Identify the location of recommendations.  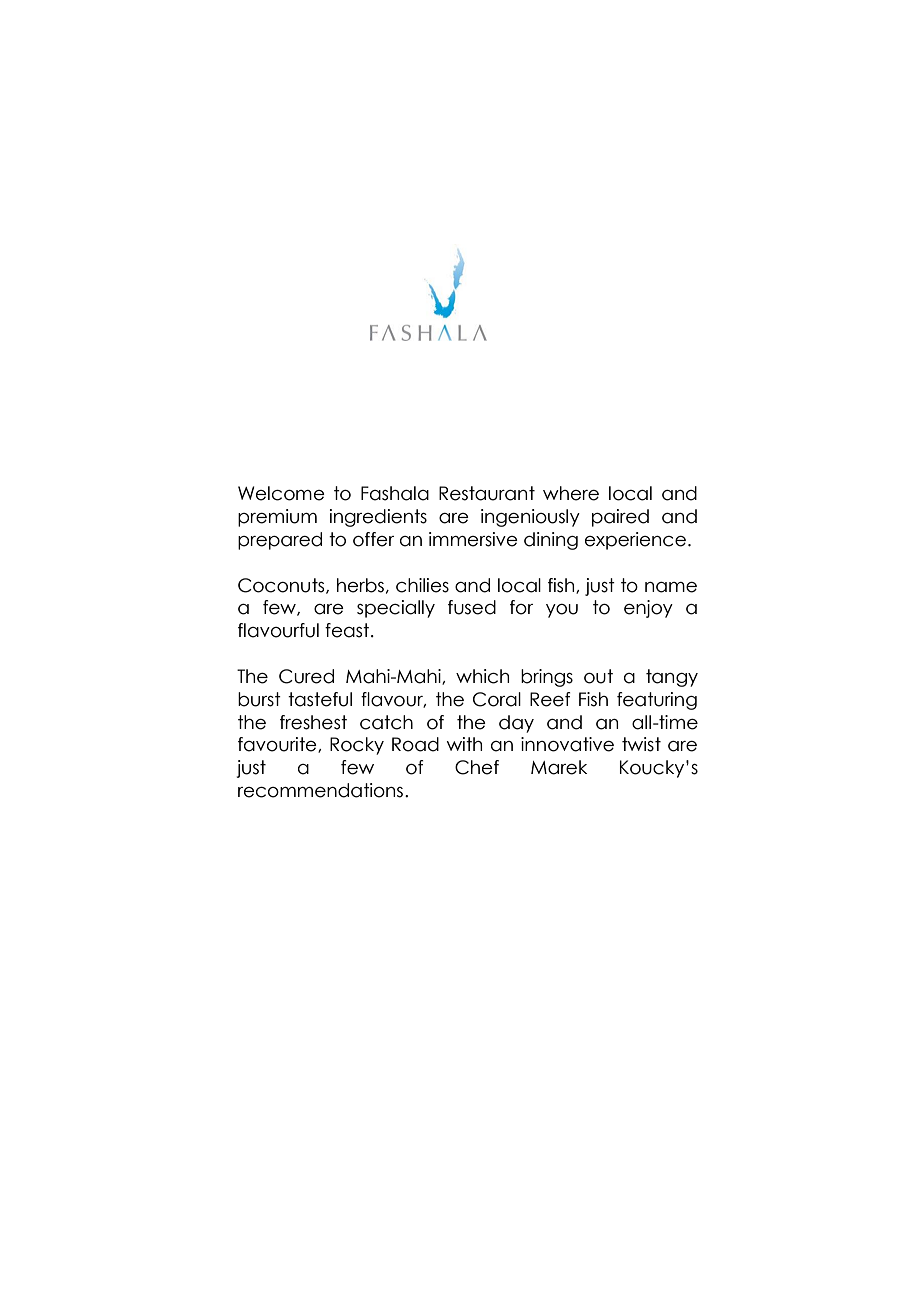
(320, 790).
